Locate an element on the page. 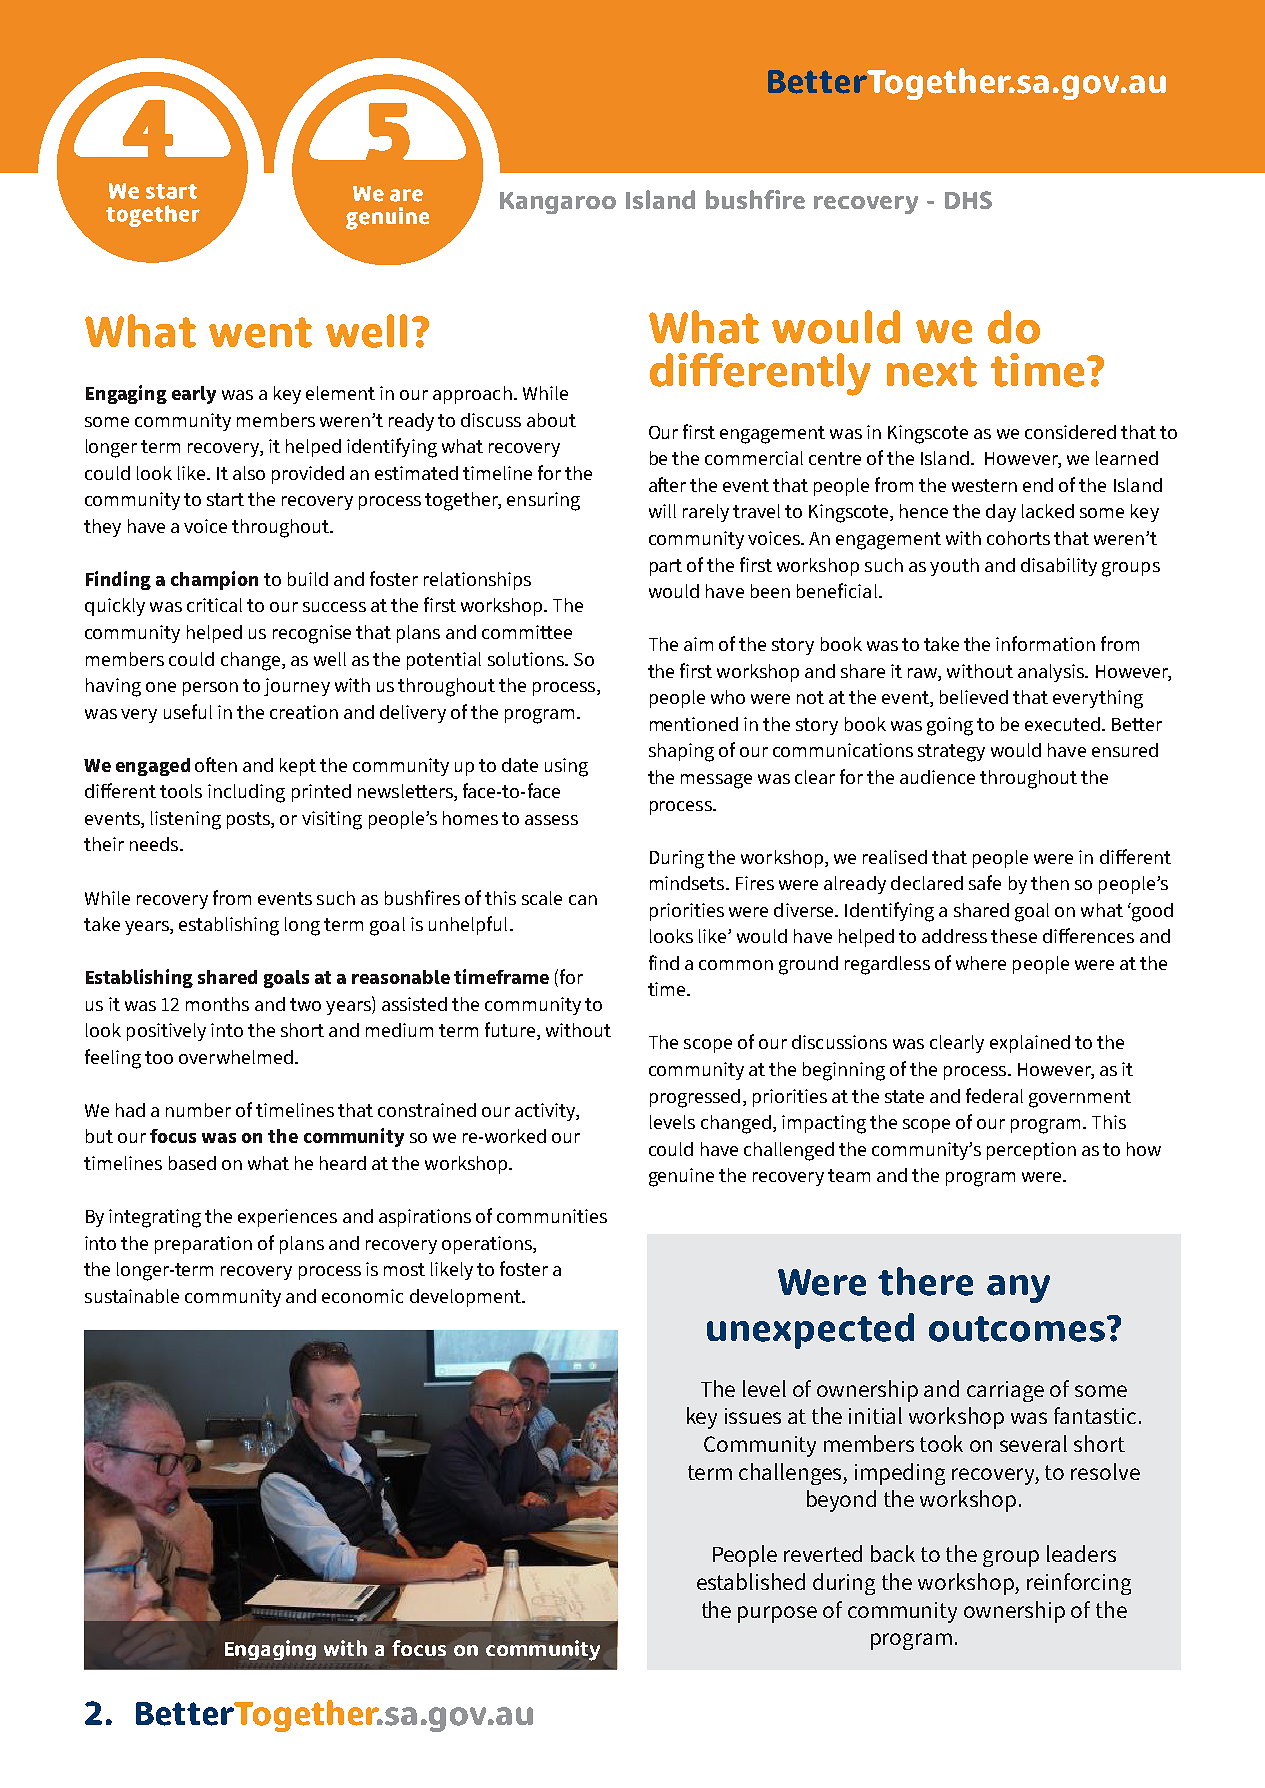 The width and height of the page is (1265, 1788). established is located at coordinates (751, 1581).
